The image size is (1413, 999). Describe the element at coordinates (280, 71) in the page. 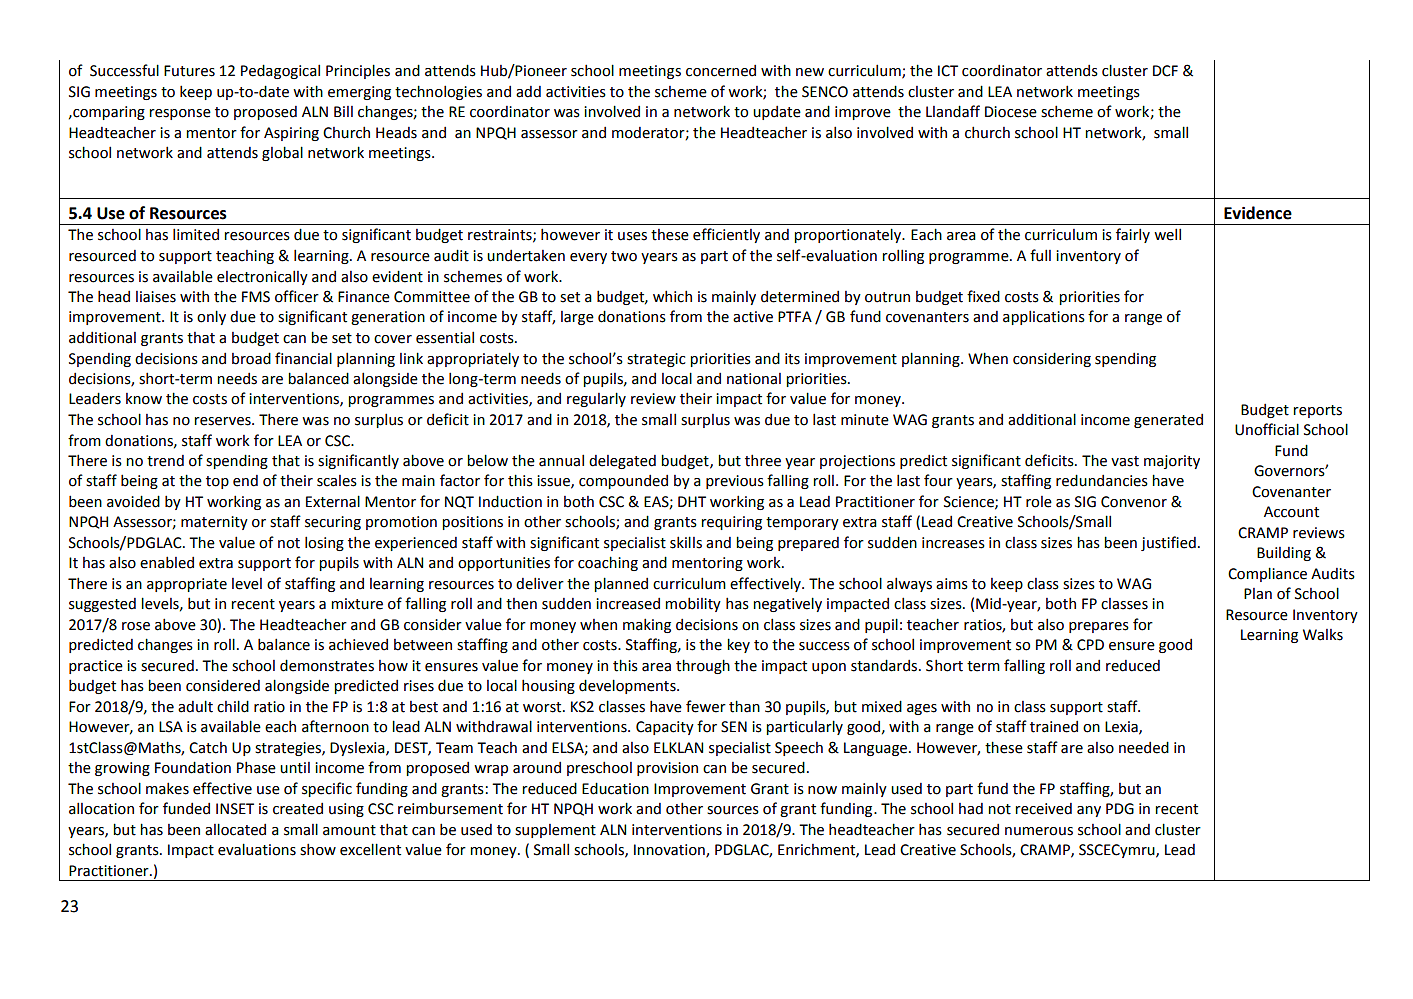

I see `Pedagogical` at that location.
